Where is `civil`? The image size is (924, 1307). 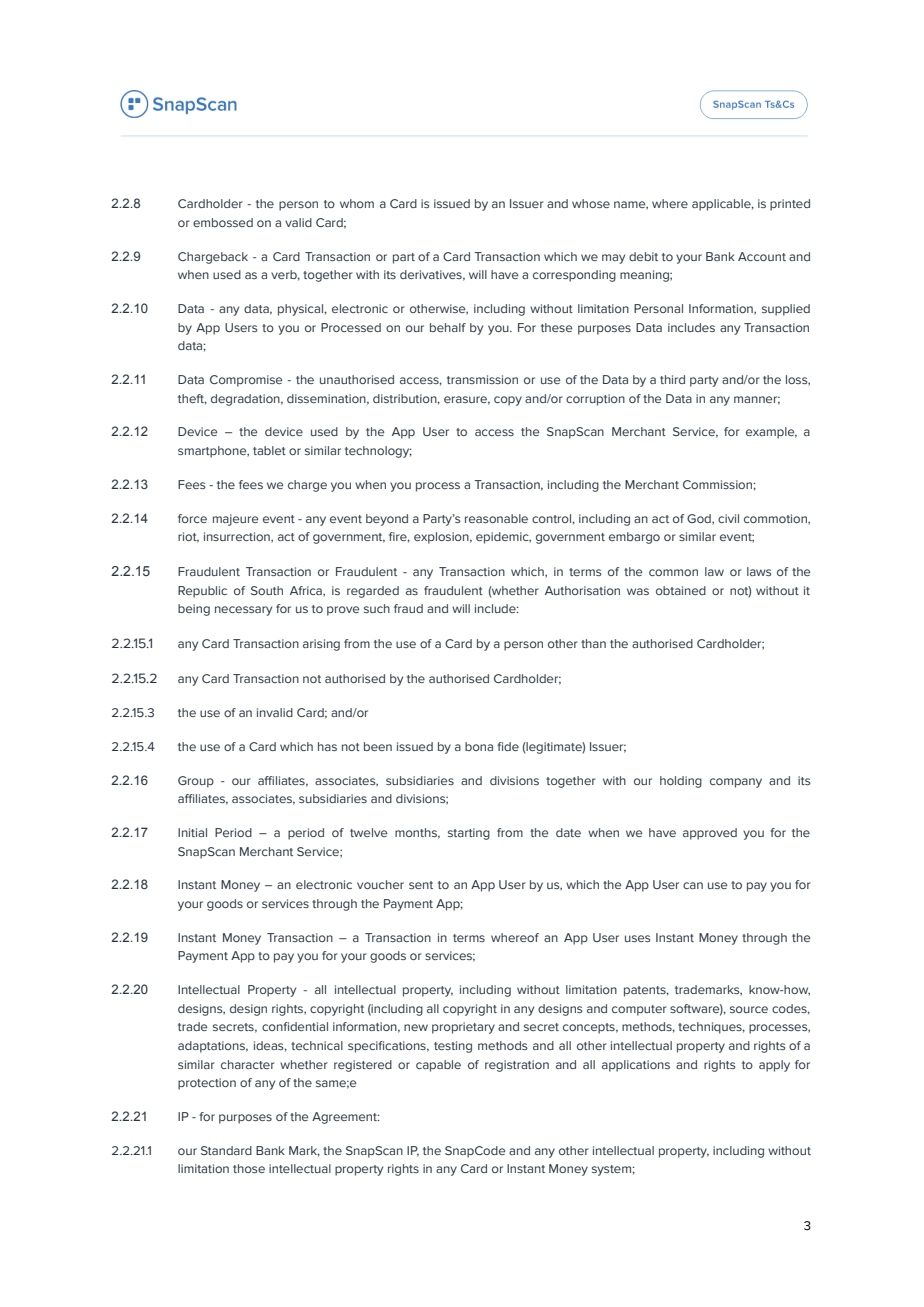 civil is located at coordinates (728, 518).
